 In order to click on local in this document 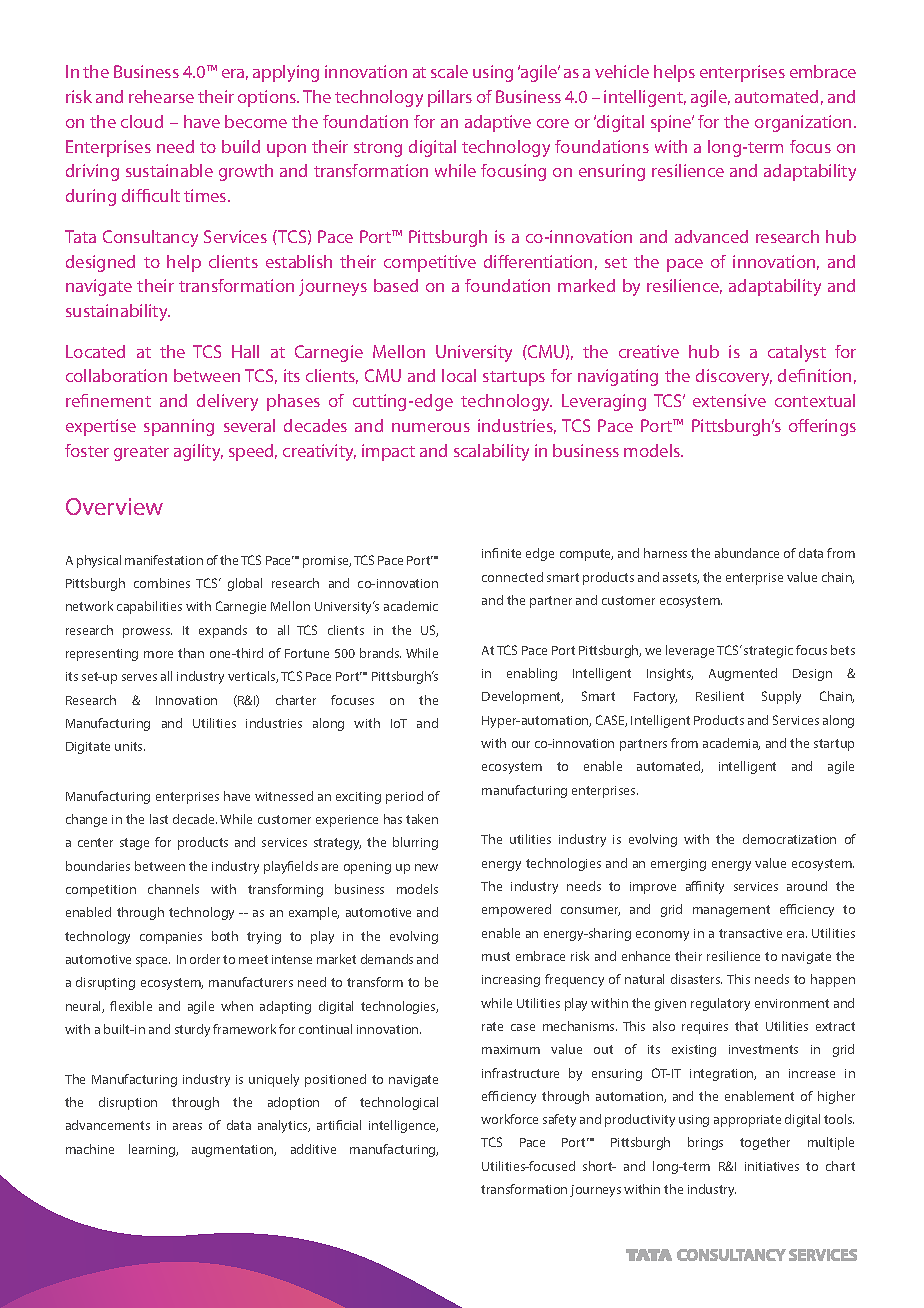, I will do `click(459, 375)`.
